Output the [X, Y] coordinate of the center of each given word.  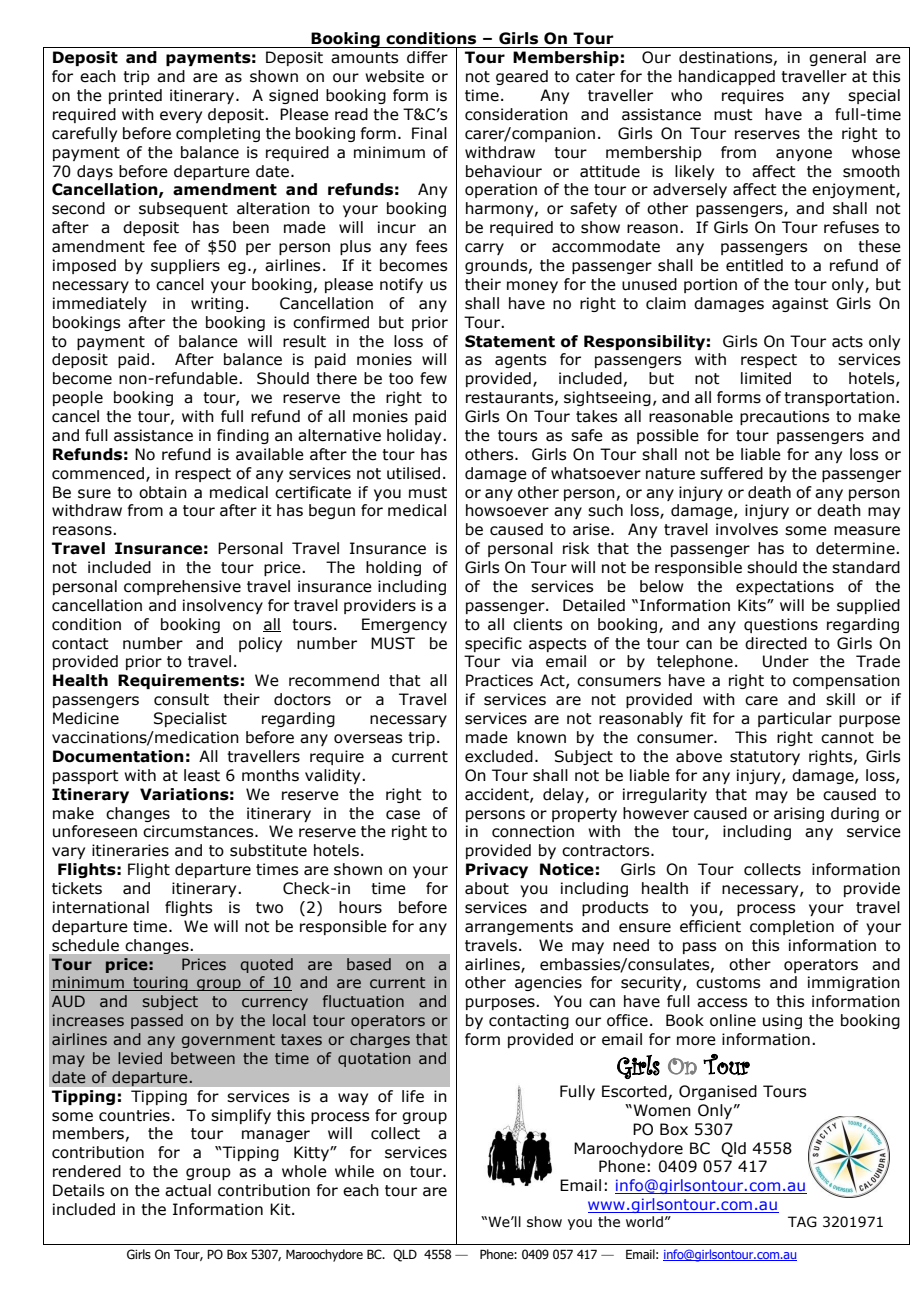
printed [135, 96]
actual [188, 1190]
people [78, 398]
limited [766, 378]
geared [522, 77]
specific [493, 644]
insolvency [223, 606]
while [354, 1171]
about [487, 888]
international [101, 907]
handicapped [727, 77]
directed [776, 643]
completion [792, 927]
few [433, 378]
